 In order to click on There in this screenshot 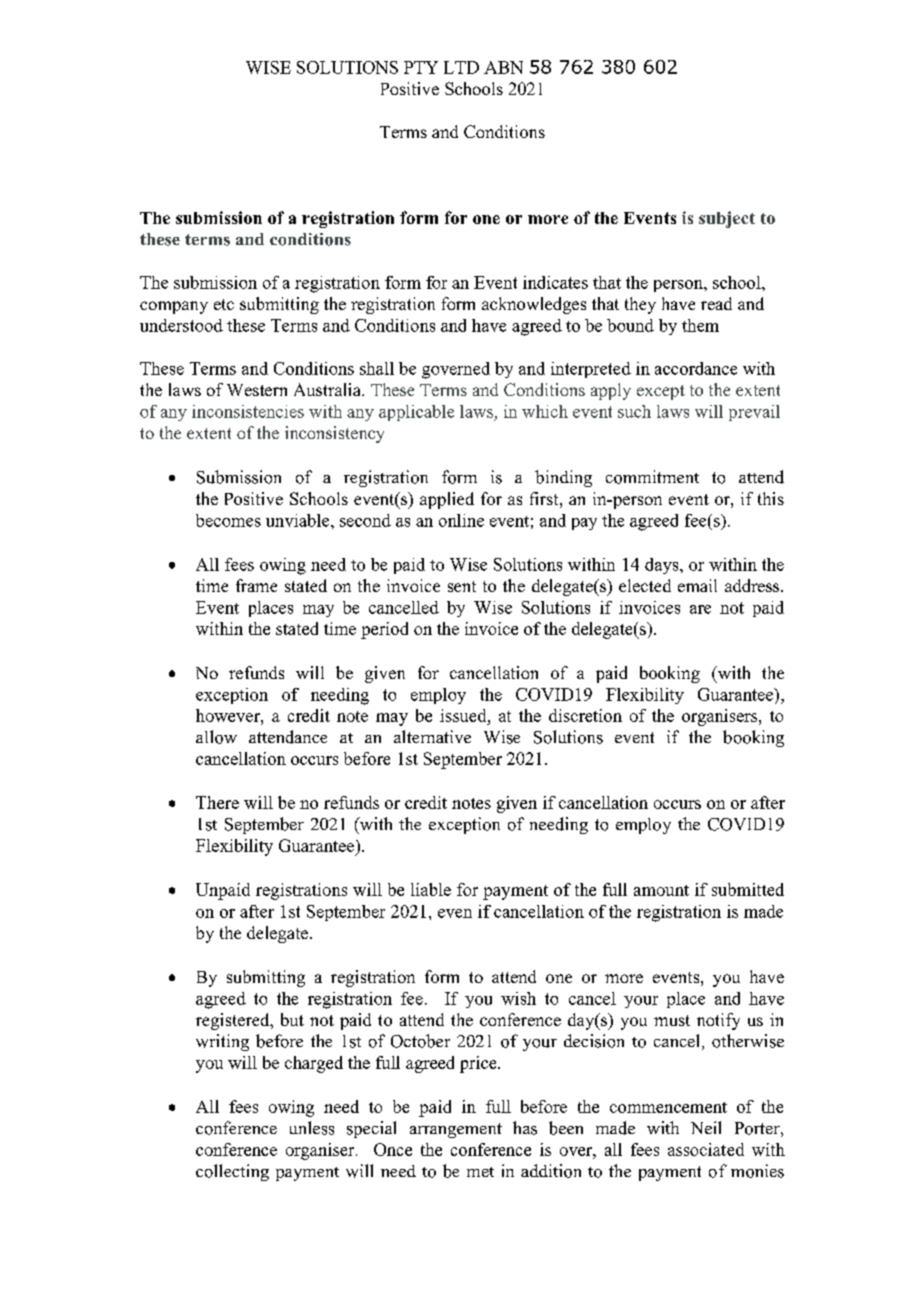, I will do `click(217, 802)`.
